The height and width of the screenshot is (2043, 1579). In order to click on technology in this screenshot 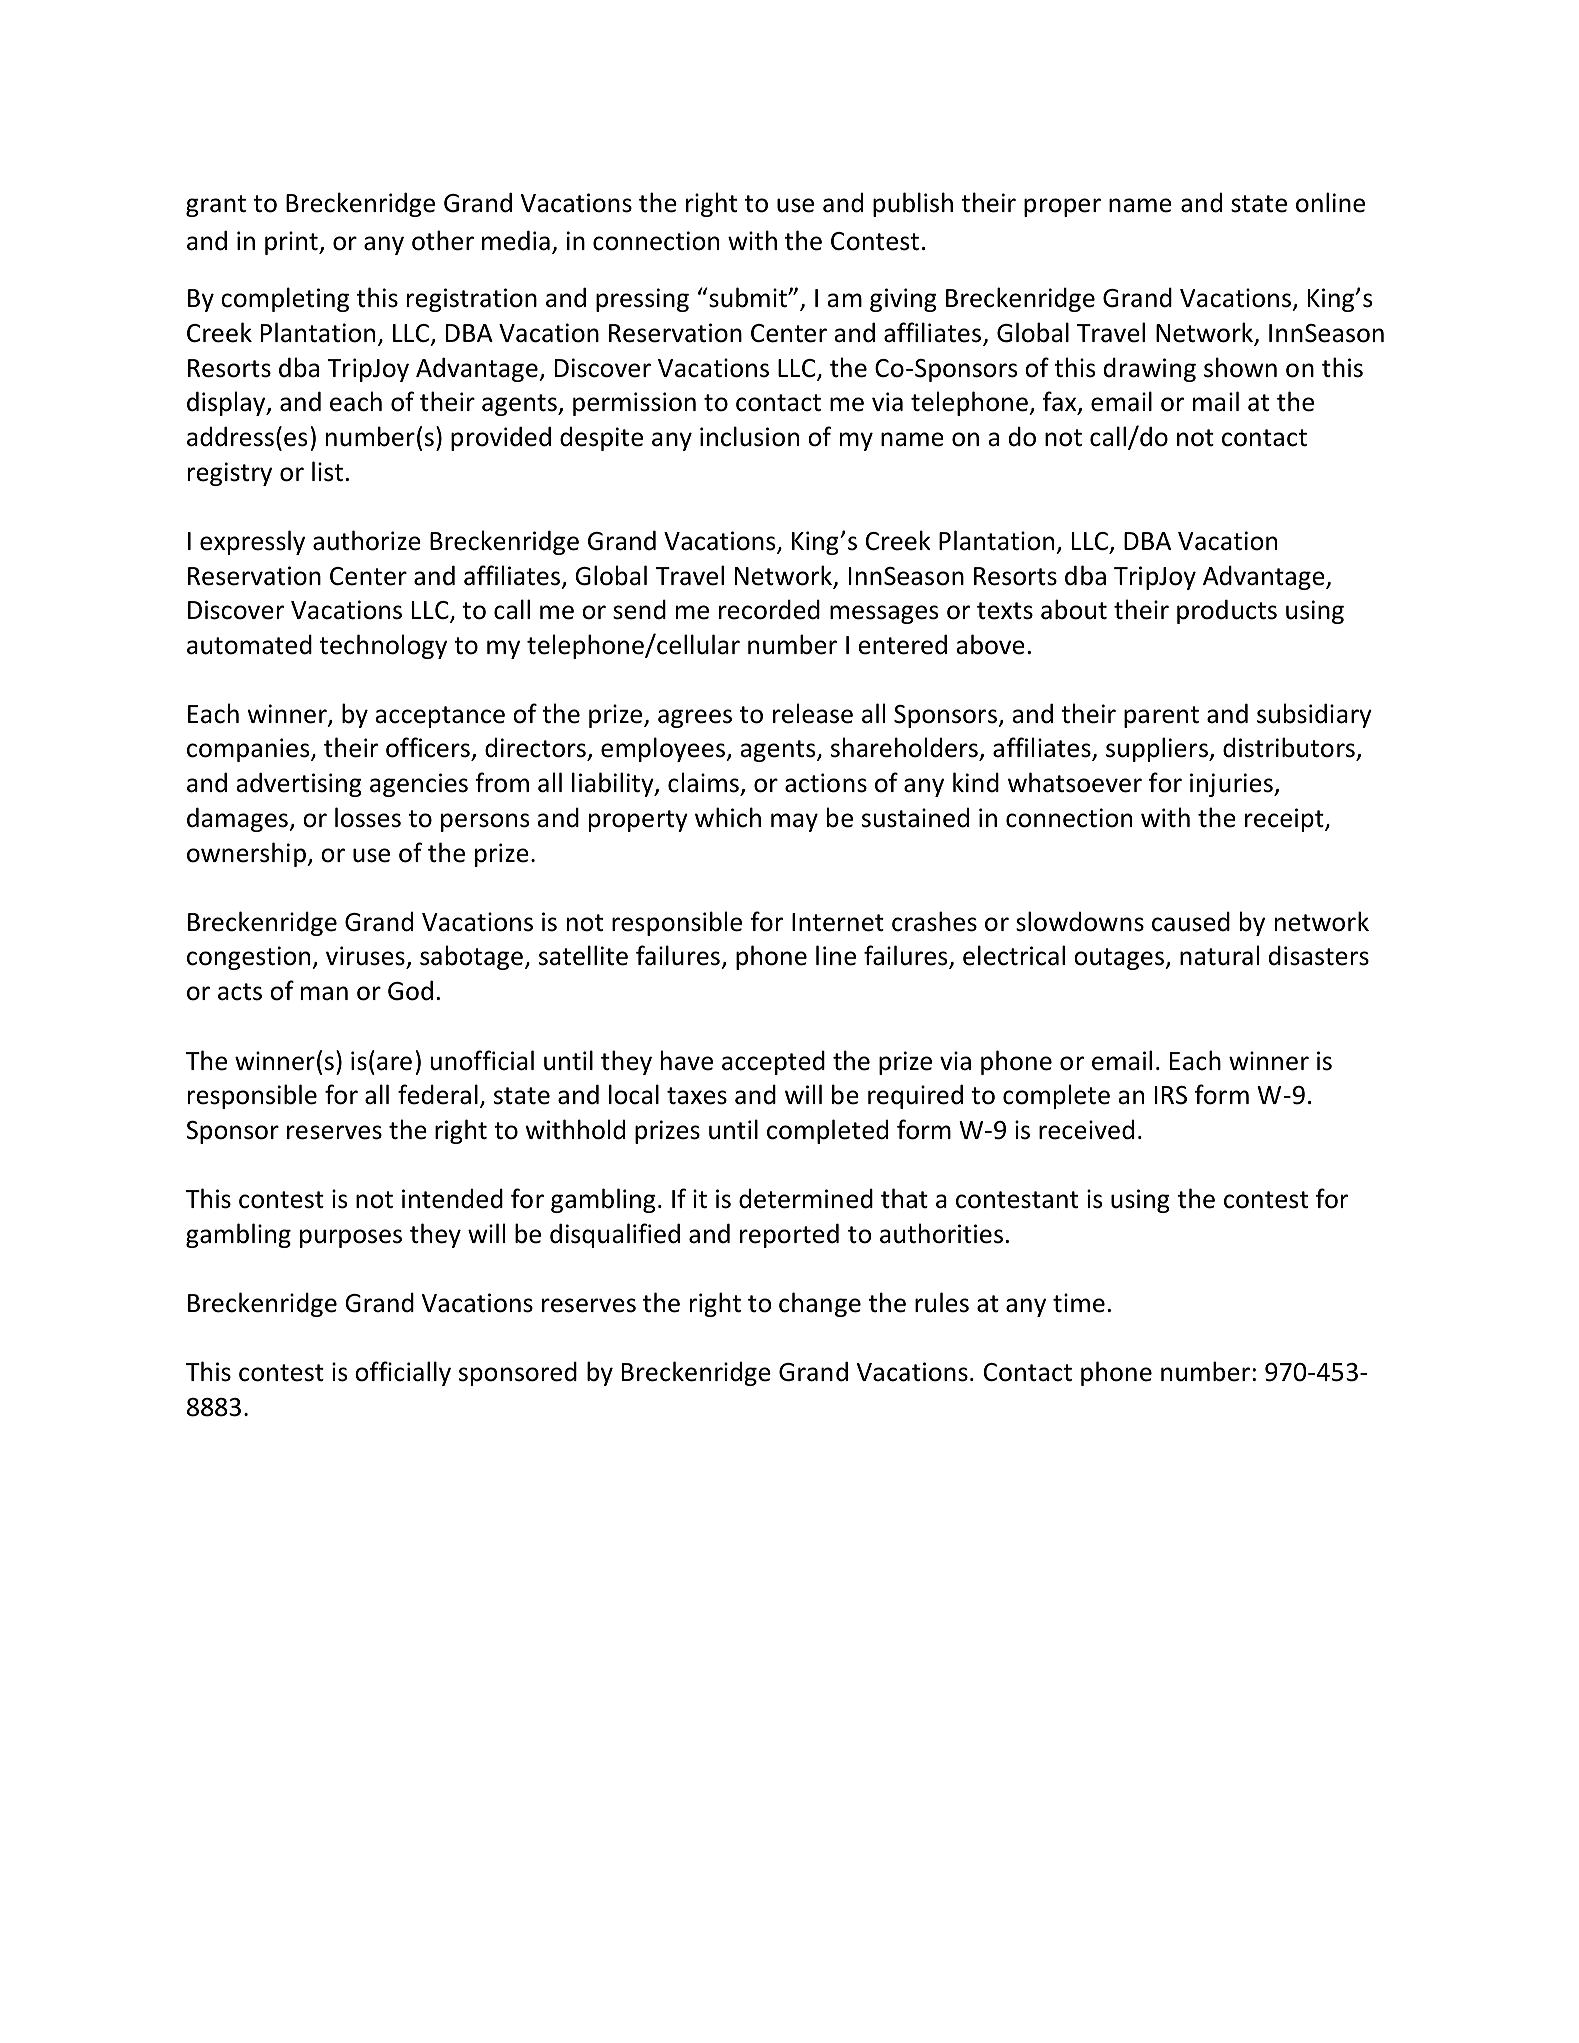, I will do `click(383, 646)`.
